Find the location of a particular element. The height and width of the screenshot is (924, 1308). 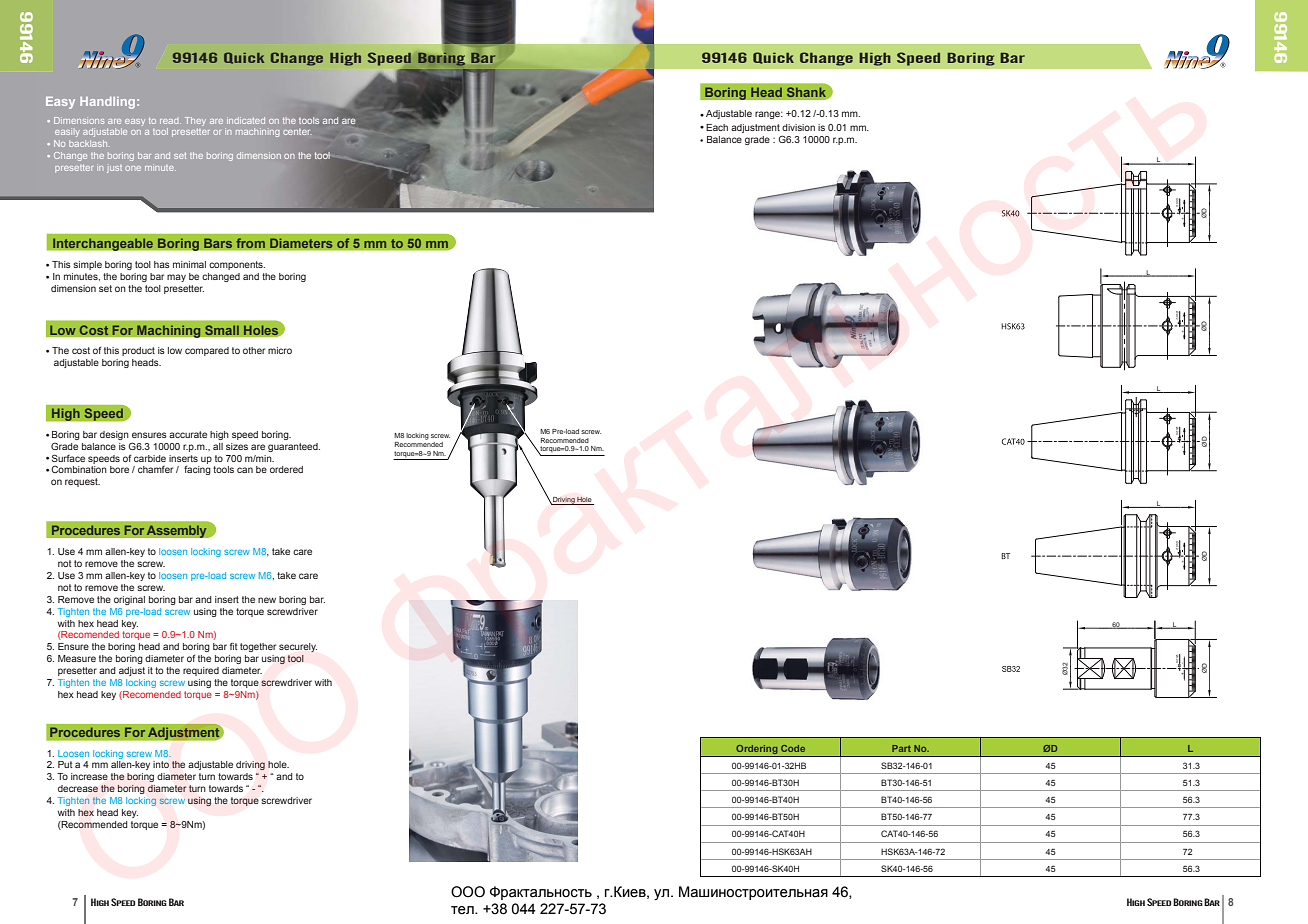

Code is located at coordinates (793, 748).
